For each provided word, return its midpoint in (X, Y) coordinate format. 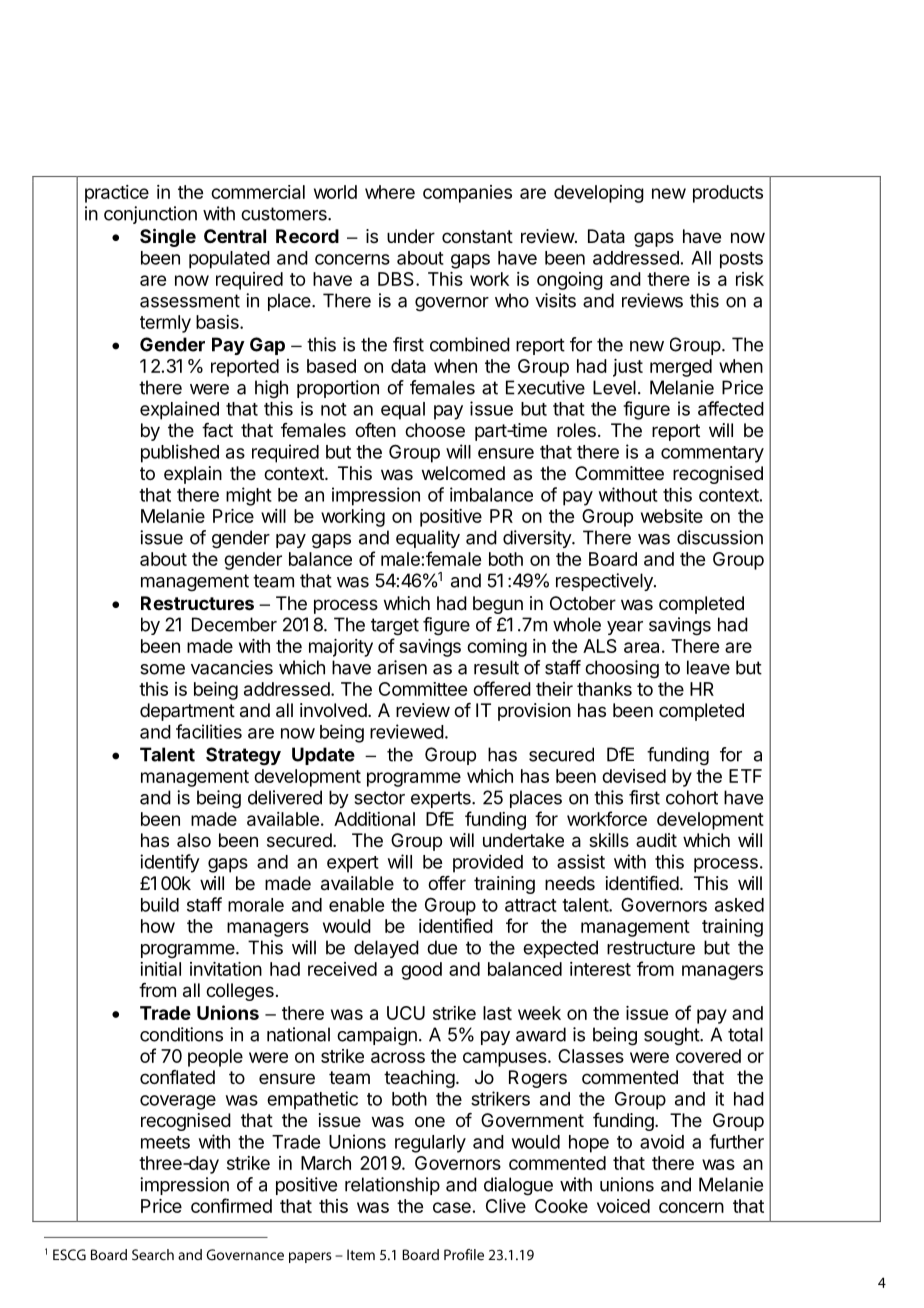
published (180, 453)
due (442, 947)
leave (708, 667)
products (728, 194)
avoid (662, 1141)
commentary (712, 454)
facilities (209, 731)
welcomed (463, 473)
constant (477, 237)
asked (739, 905)
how (158, 926)
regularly (430, 1144)
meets (165, 1142)
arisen (402, 667)
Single (168, 237)
